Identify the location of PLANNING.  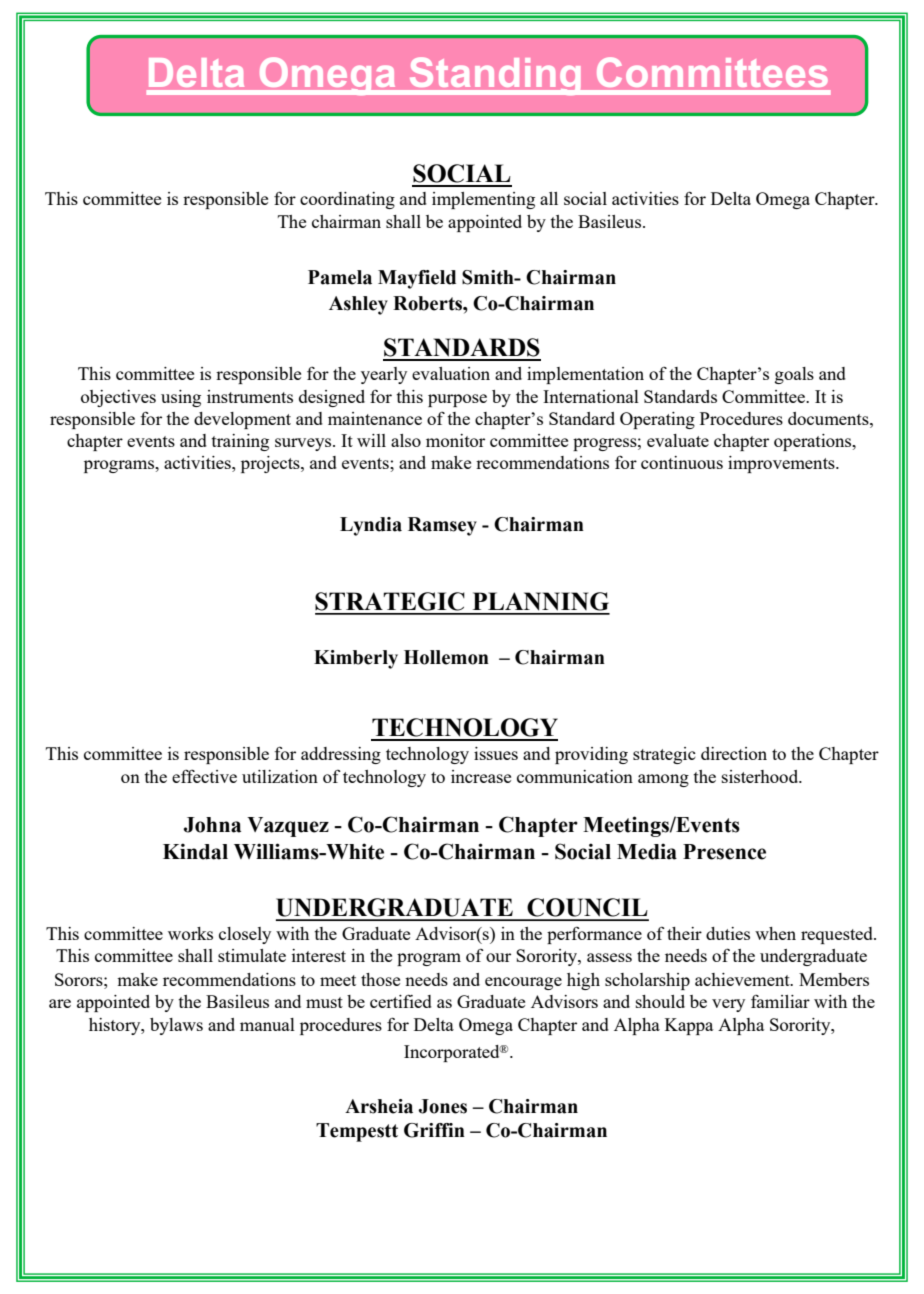
(541, 601).
